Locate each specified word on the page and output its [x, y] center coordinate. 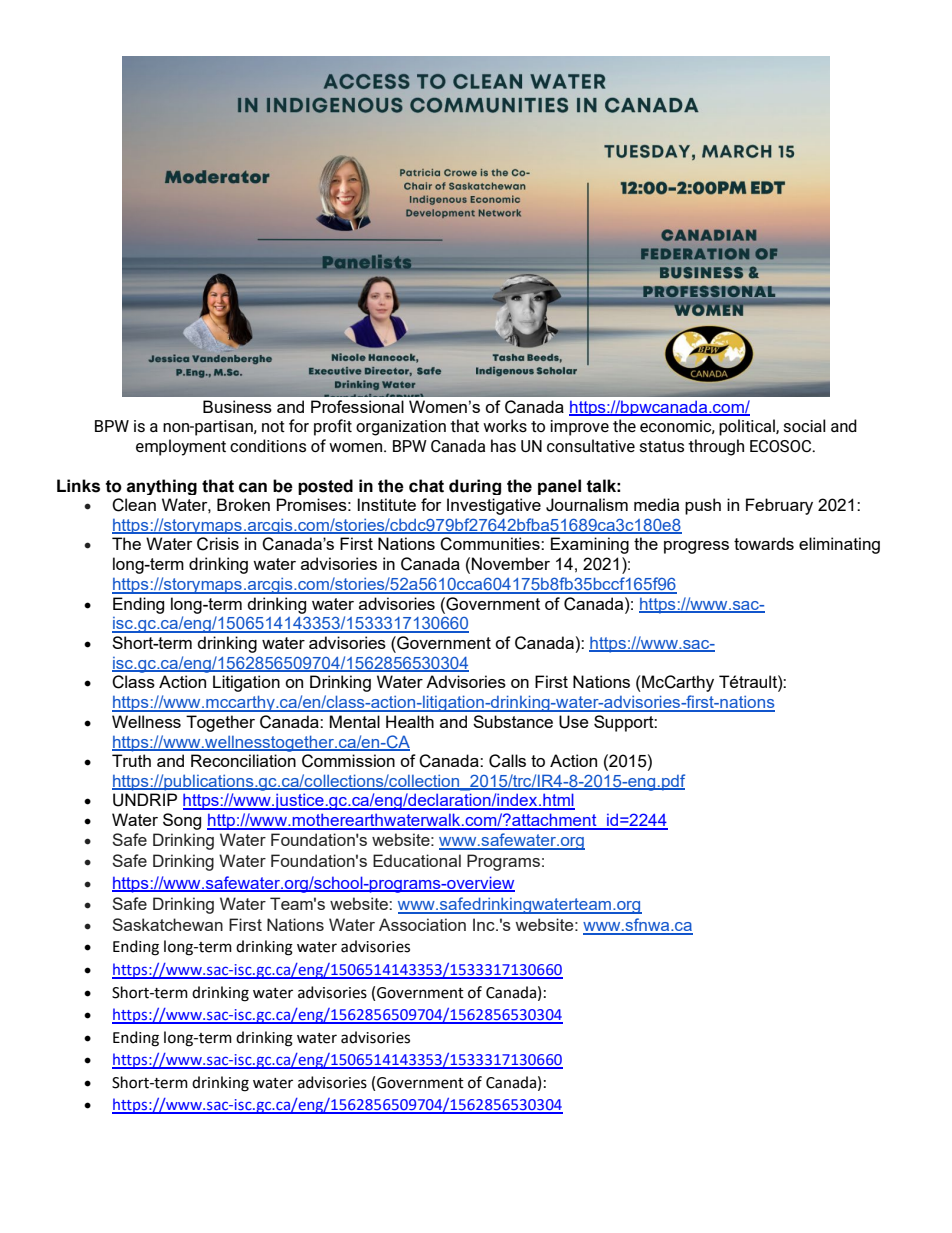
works [505, 425]
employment [181, 447]
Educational [417, 860]
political [748, 427]
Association [422, 924]
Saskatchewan [167, 924]
